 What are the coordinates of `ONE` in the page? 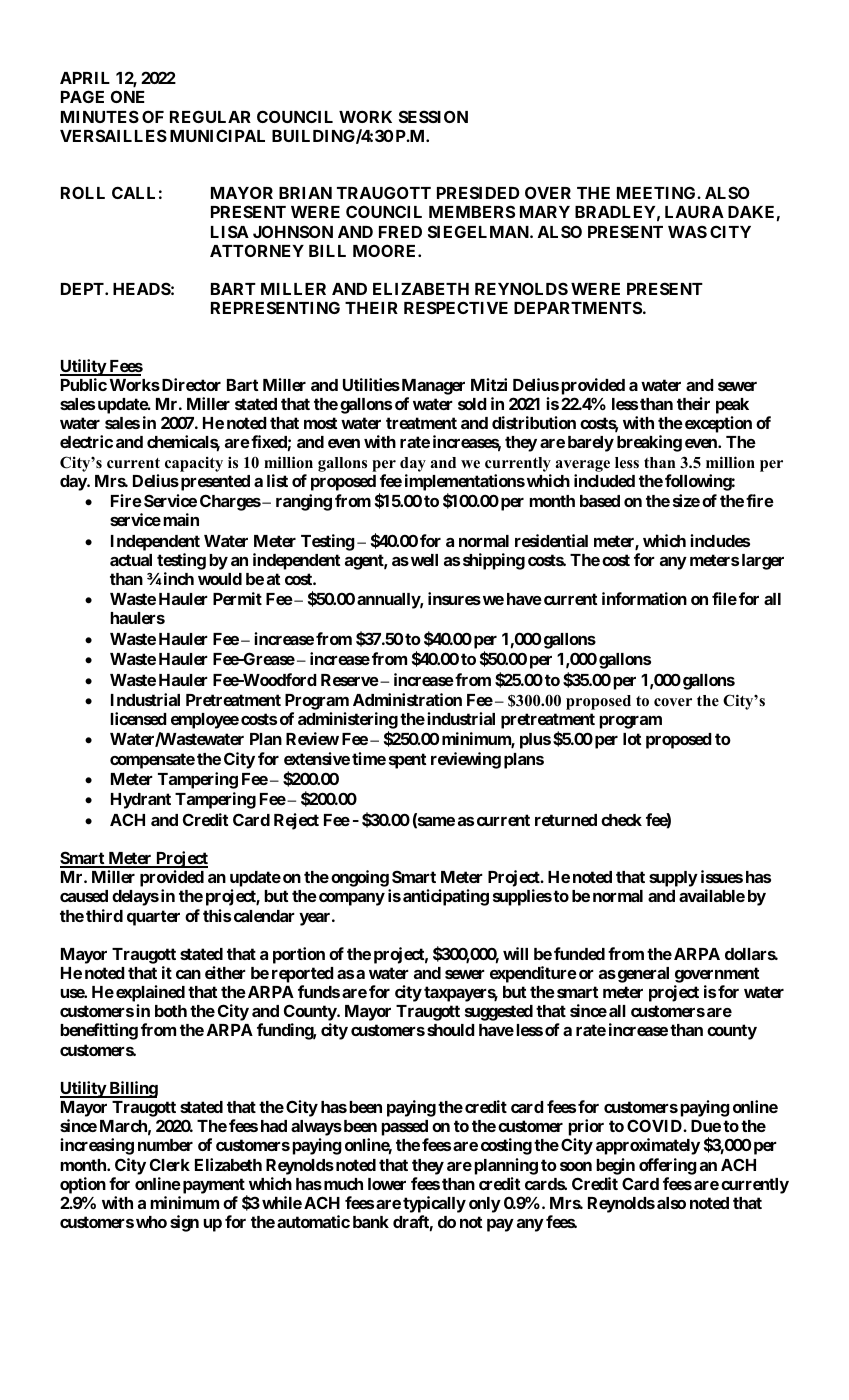 It's located at (128, 96).
